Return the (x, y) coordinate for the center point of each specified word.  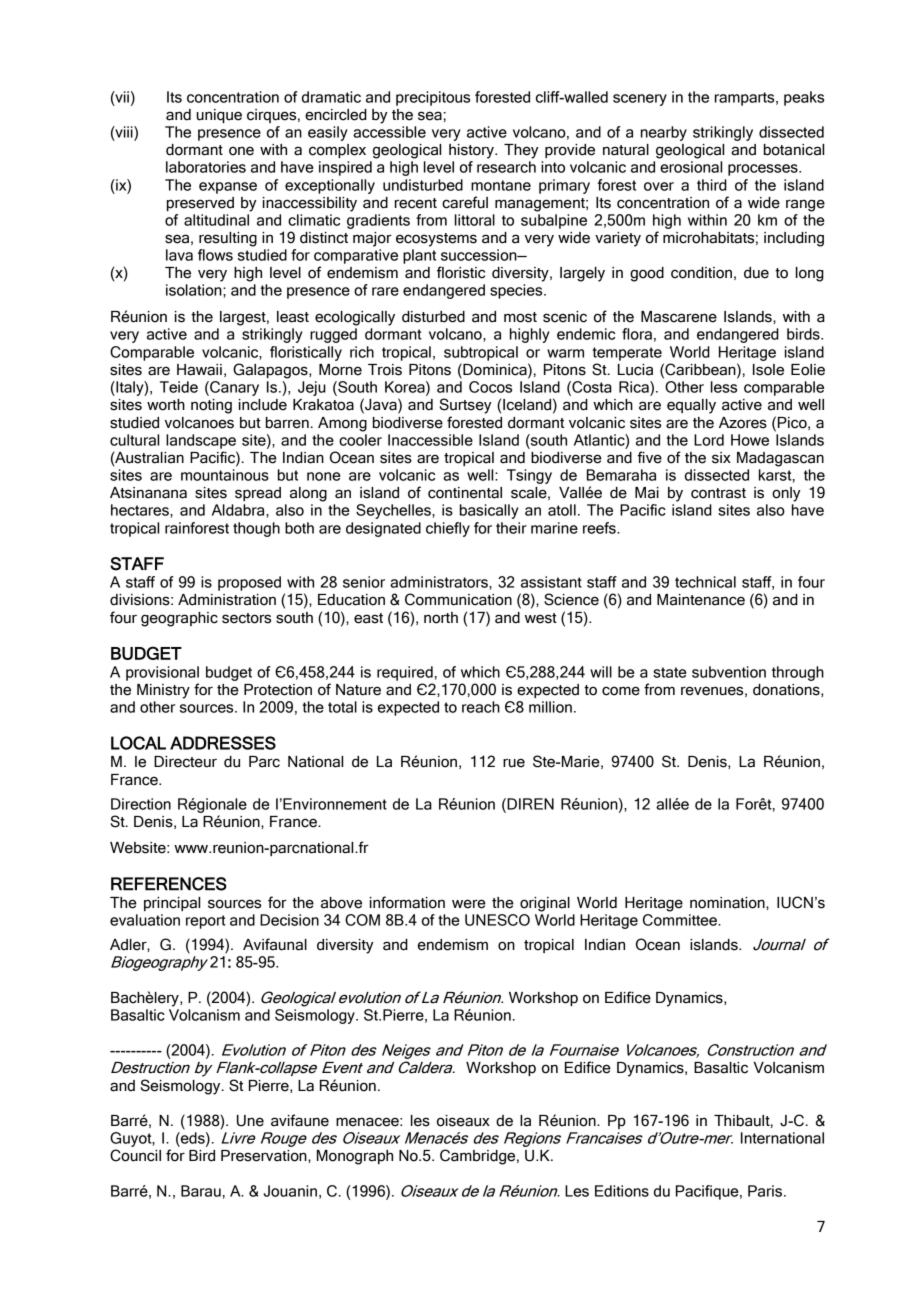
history (472, 151)
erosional (691, 167)
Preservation (265, 1156)
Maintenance (701, 600)
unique (219, 116)
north (441, 618)
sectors (246, 618)
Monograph (355, 1157)
